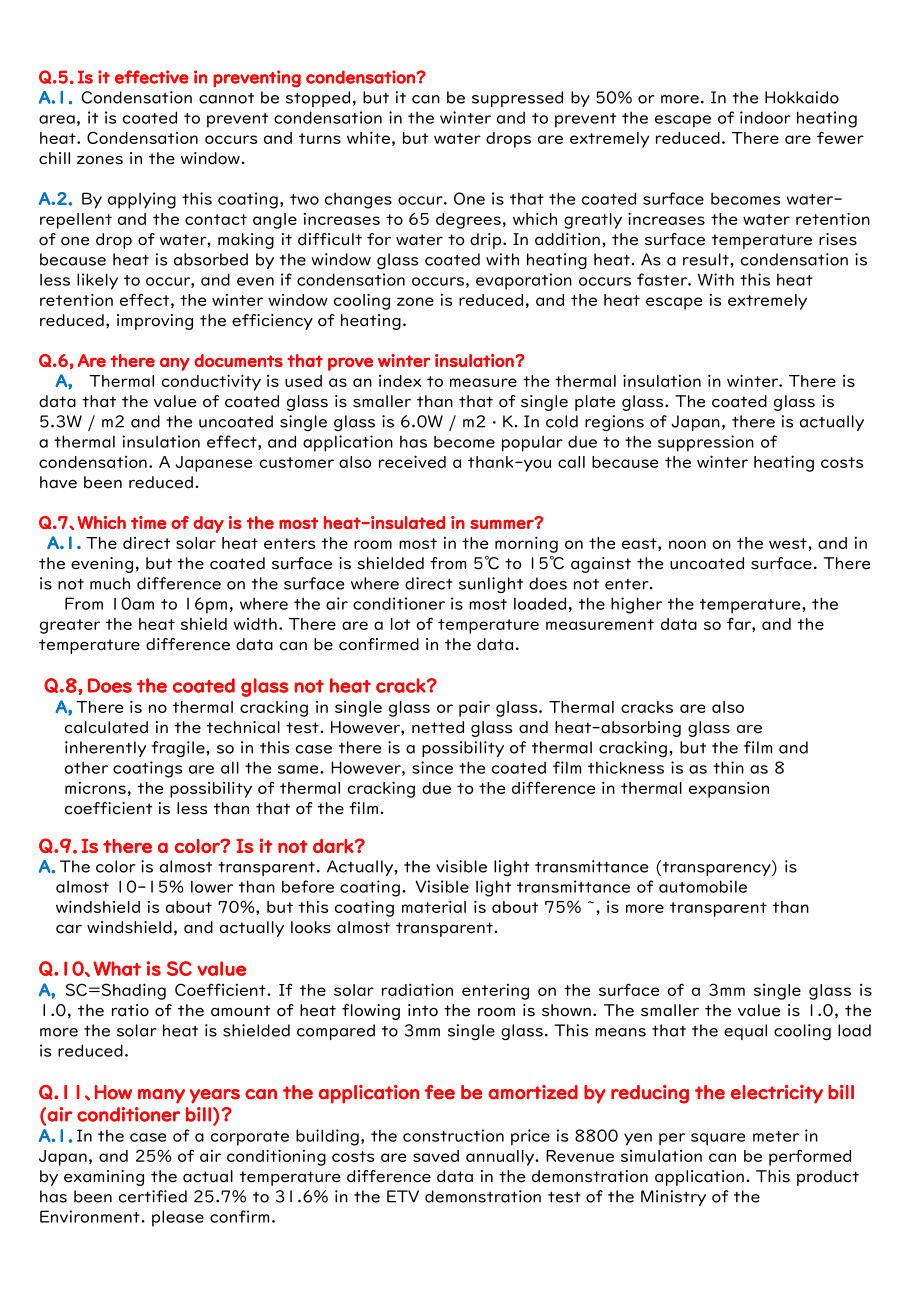 The width and height of the screenshot is (911, 1316). Describe the element at coordinates (368, 137) in the screenshot. I see `white` at that location.
